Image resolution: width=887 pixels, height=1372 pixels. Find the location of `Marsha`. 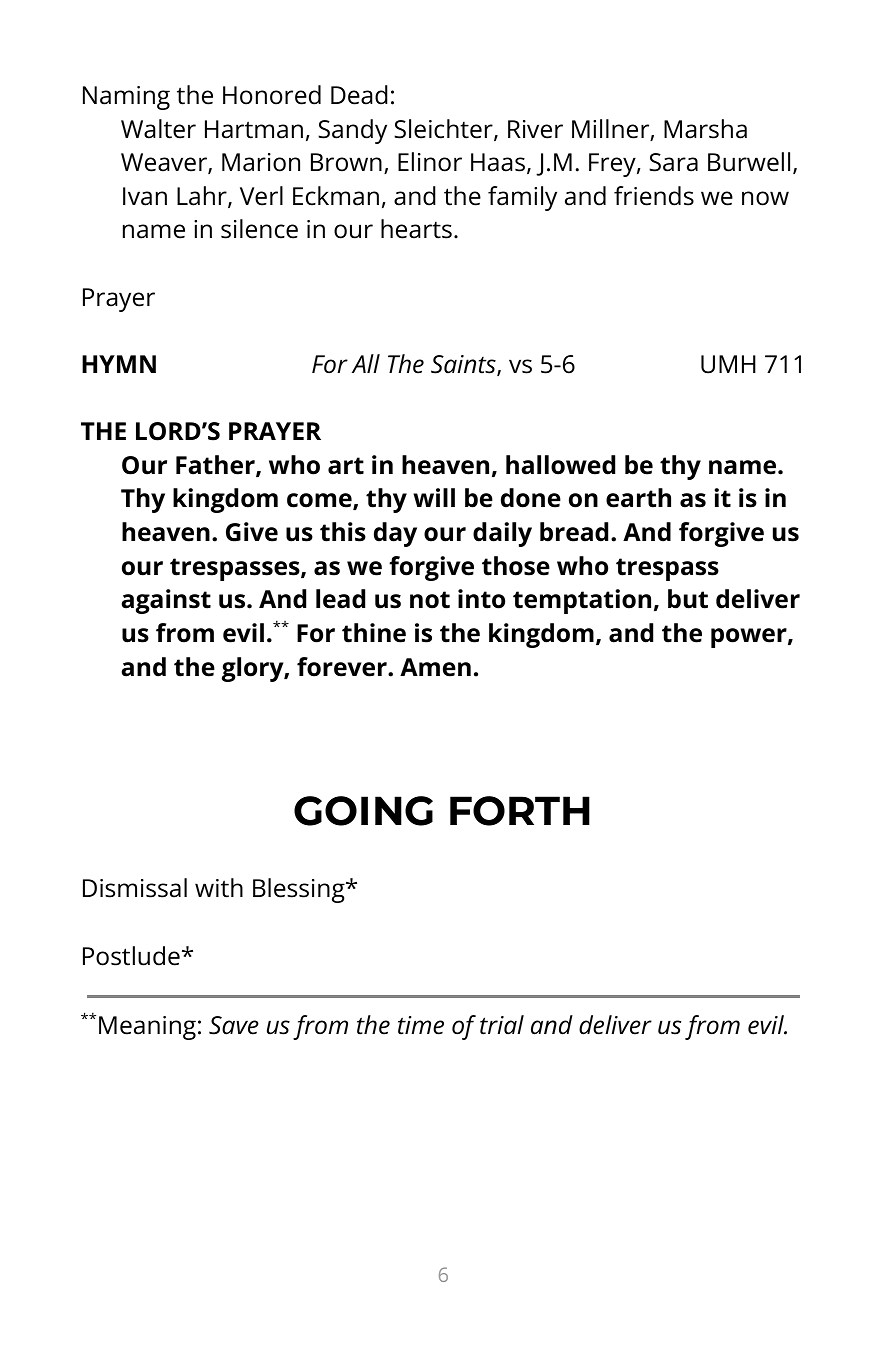

Marsha is located at coordinates (705, 129).
